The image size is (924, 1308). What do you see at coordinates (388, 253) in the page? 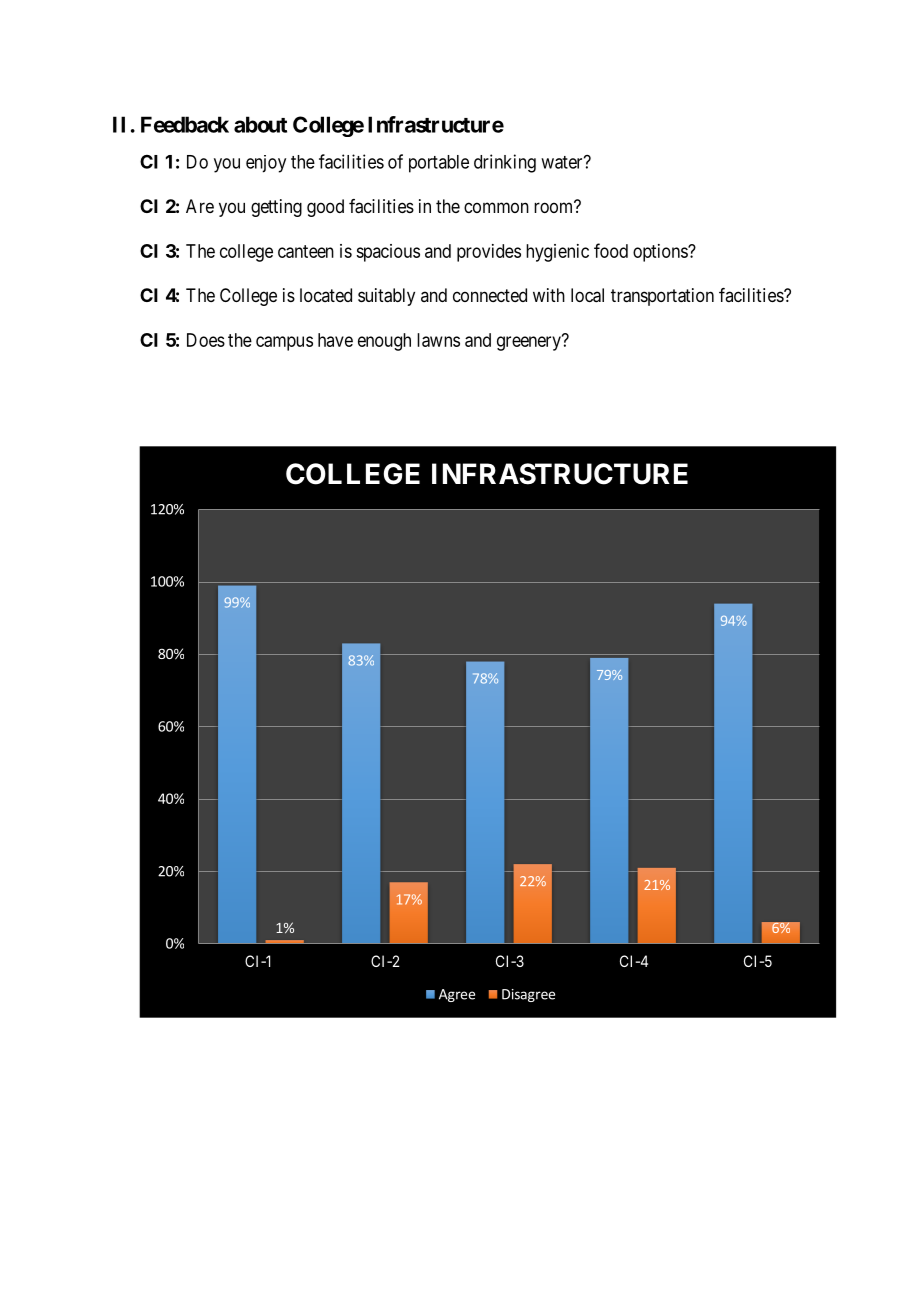
I see `spacious` at bounding box center [388, 253].
